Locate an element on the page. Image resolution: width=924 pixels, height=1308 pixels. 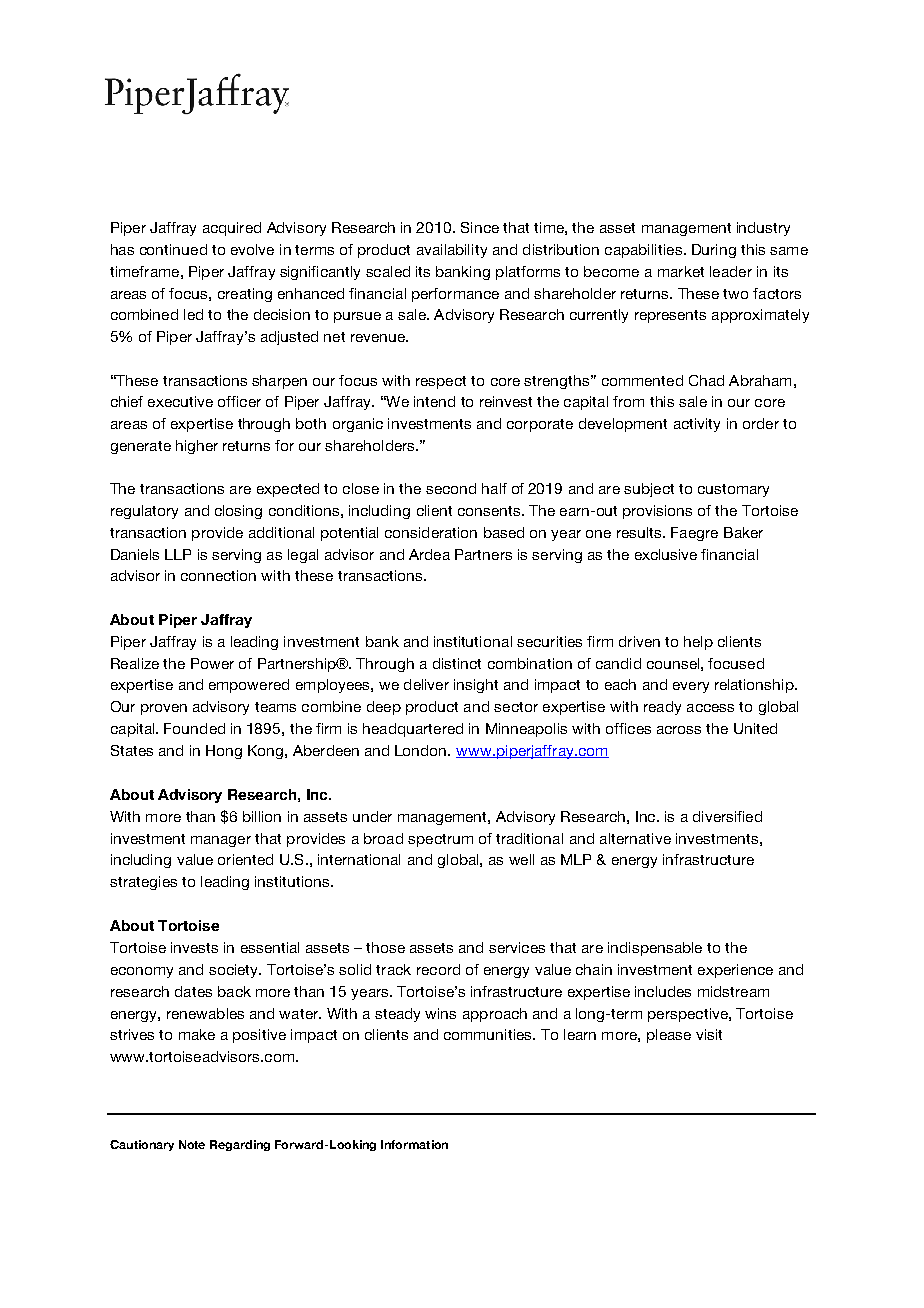
second is located at coordinates (451, 488).
